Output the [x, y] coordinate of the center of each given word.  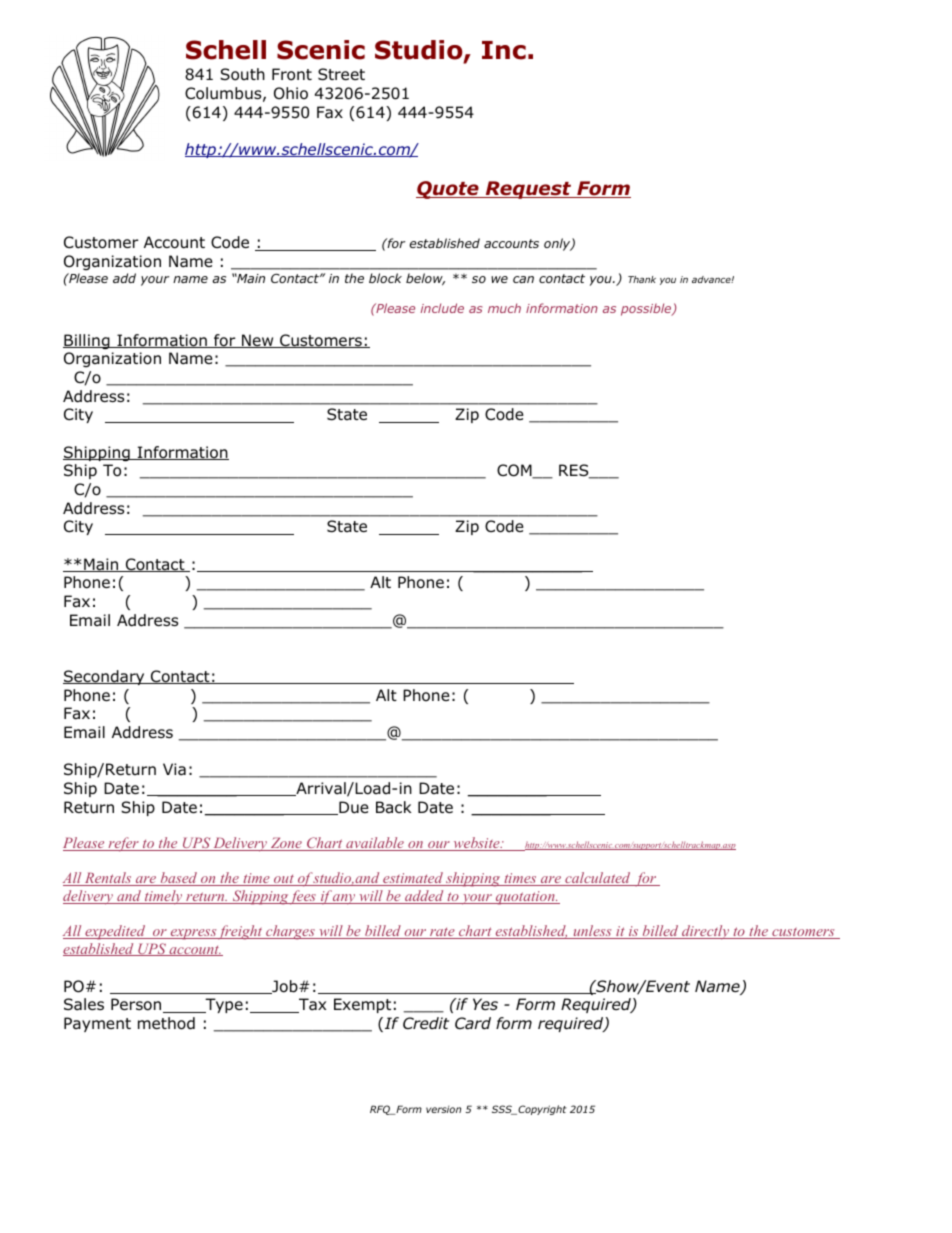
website [476, 844]
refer [123, 844]
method [166, 1023]
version [443, 1109]
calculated [598, 879]
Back [394, 807]
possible [647, 309]
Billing [87, 342]
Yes [485, 1004]
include [442, 308]
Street [341, 74]
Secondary [105, 677]
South [242, 74]
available [375, 844]
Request [528, 190]
